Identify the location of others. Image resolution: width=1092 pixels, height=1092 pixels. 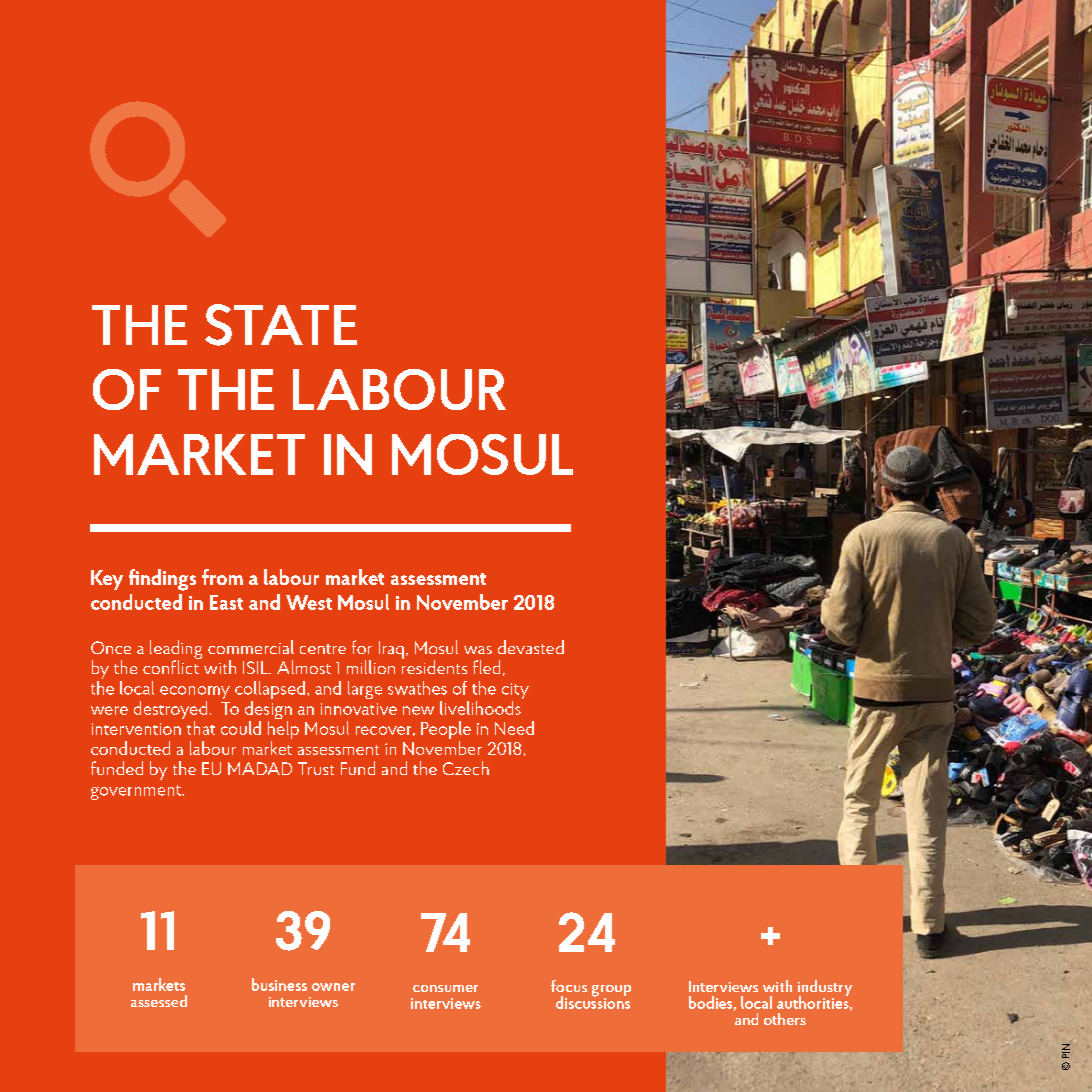
(785, 1019).
